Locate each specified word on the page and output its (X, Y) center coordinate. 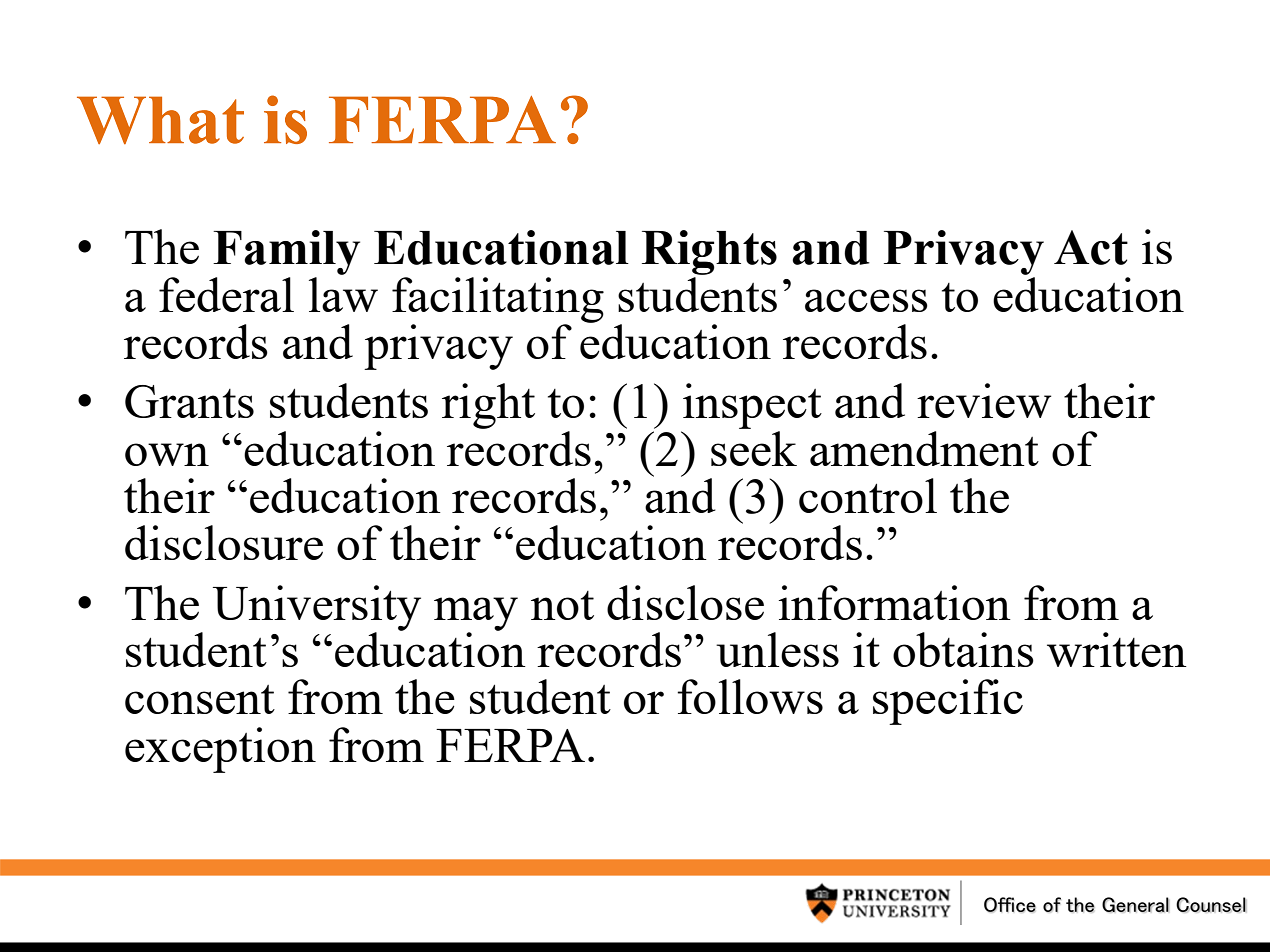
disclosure (224, 542)
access (866, 300)
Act (1091, 247)
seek (754, 448)
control (868, 495)
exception (220, 750)
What (160, 120)
